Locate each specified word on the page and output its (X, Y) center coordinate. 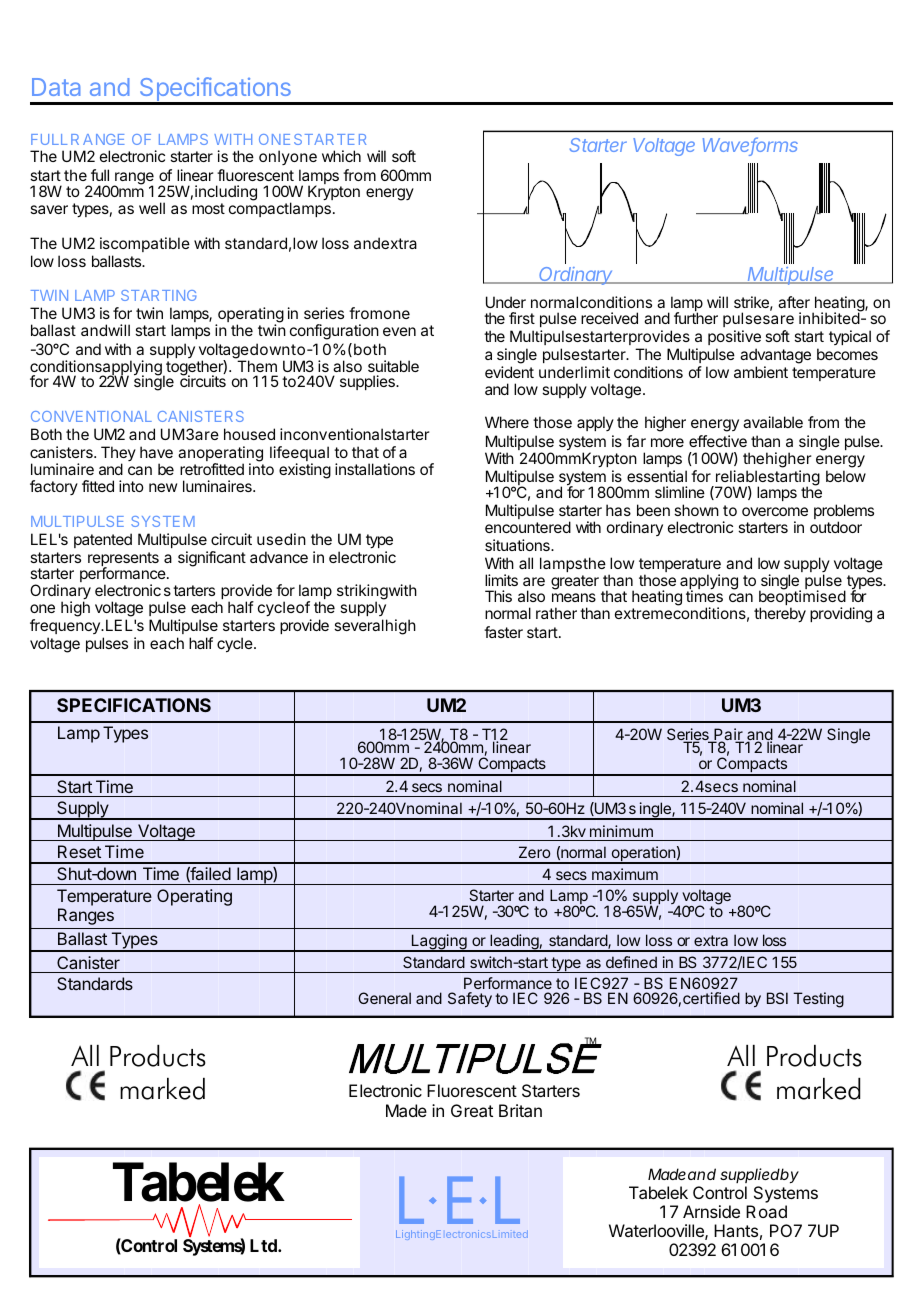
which (341, 156)
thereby (780, 615)
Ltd (264, 1245)
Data (56, 87)
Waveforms (750, 146)
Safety (470, 999)
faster (503, 632)
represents (123, 560)
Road (766, 1211)
